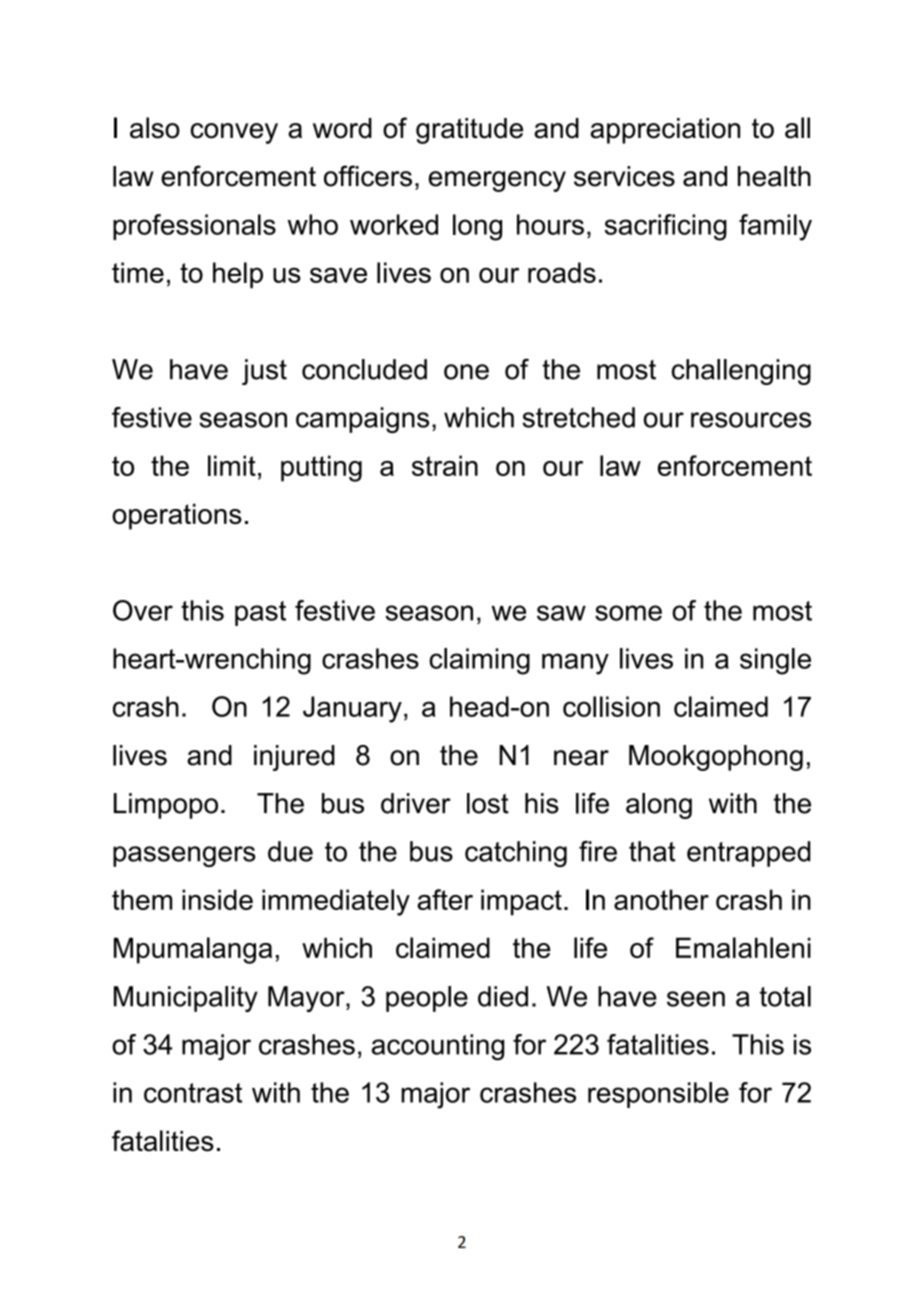 Image resolution: width=924 pixels, height=1308 pixels. I want to click on appreciation, so click(665, 131).
